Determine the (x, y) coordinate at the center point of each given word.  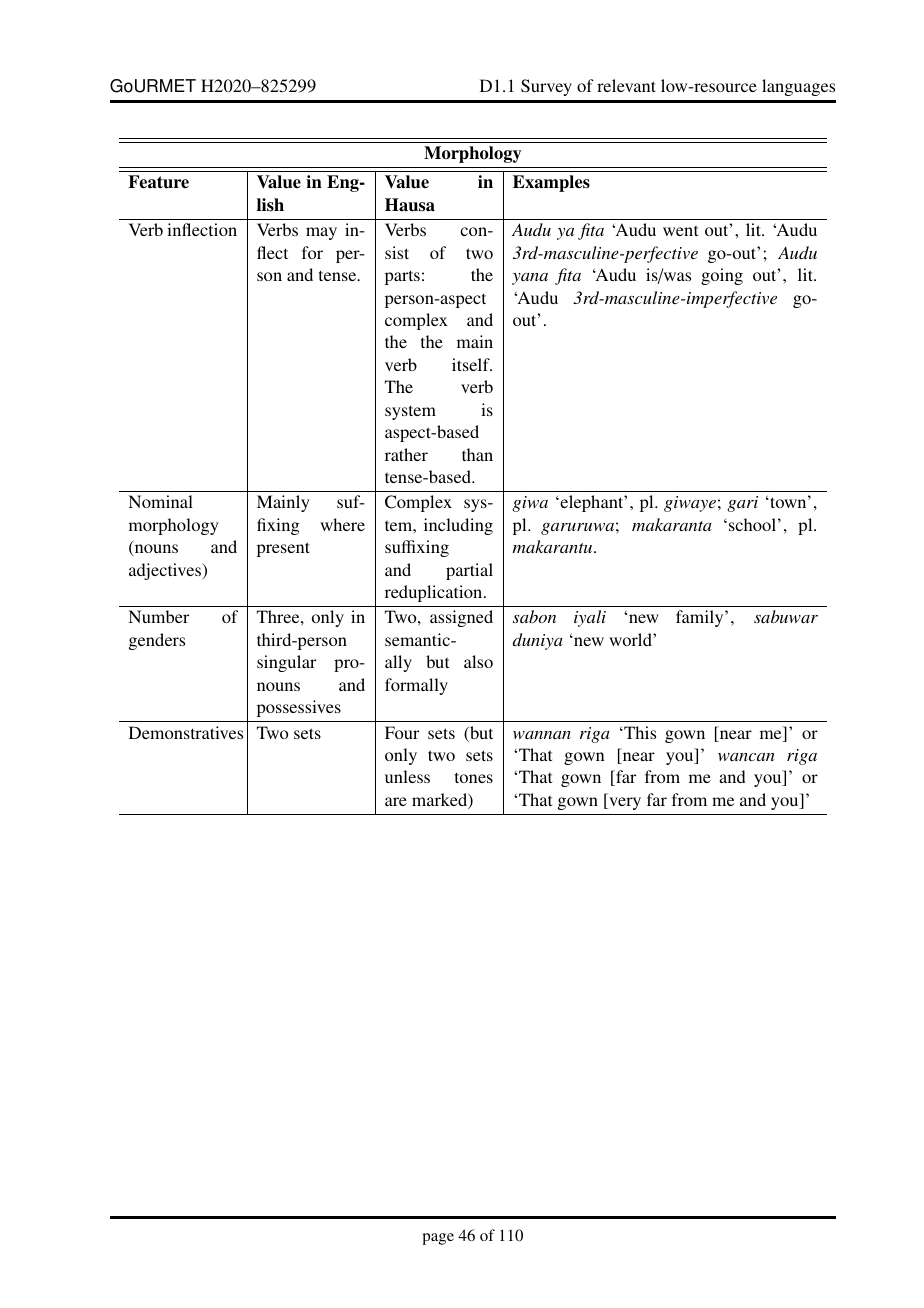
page (438, 1239)
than (477, 454)
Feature (158, 182)
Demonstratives (186, 732)
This (639, 732)
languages (798, 87)
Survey (546, 87)
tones (474, 777)
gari (742, 504)
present (283, 549)
